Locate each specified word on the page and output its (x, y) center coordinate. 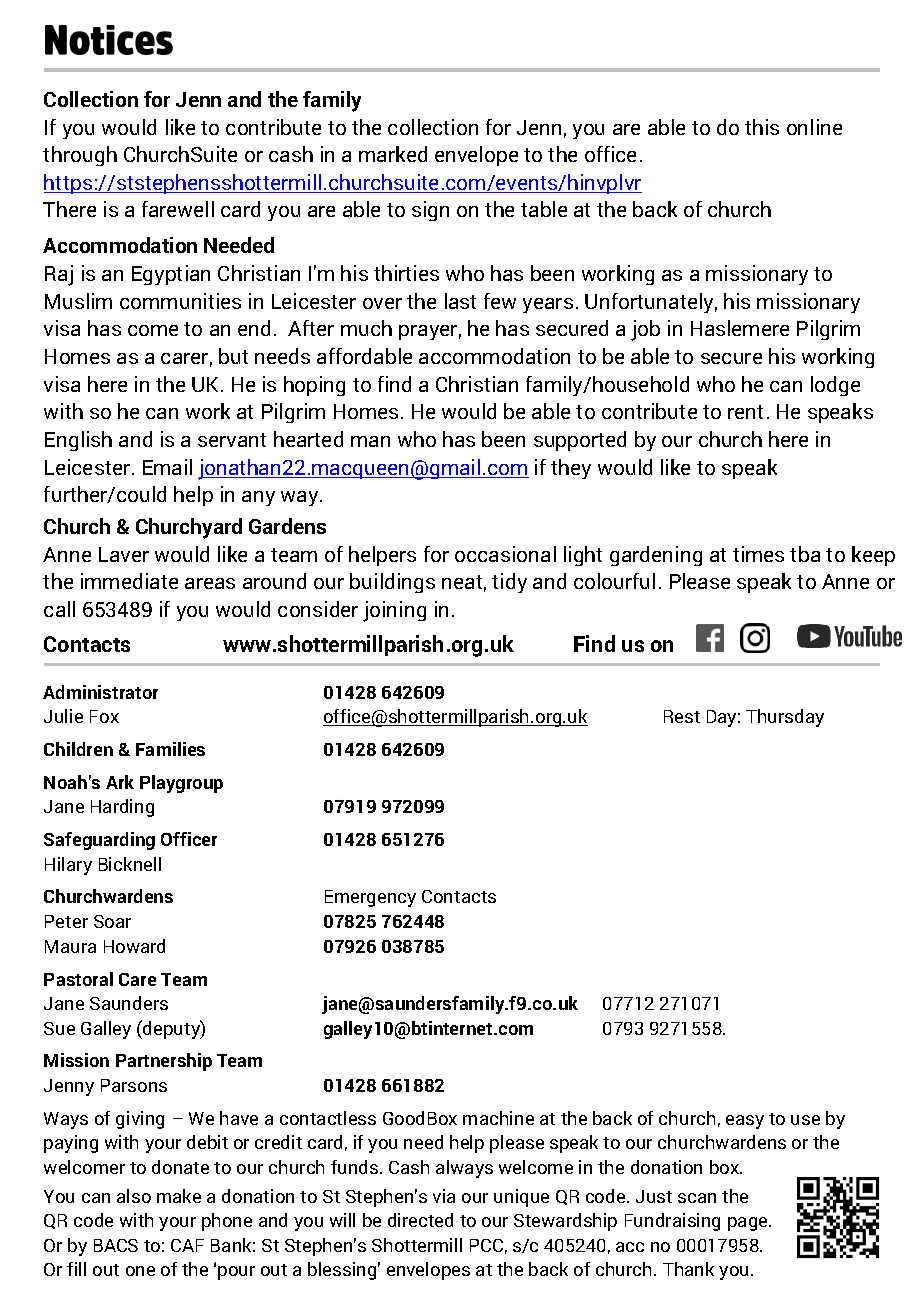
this (762, 127)
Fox (104, 716)
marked (393, 154)
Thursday (785, 718)
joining (394, 611)
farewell (178, 209)
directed (420, 1220)
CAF (187, 1245)
